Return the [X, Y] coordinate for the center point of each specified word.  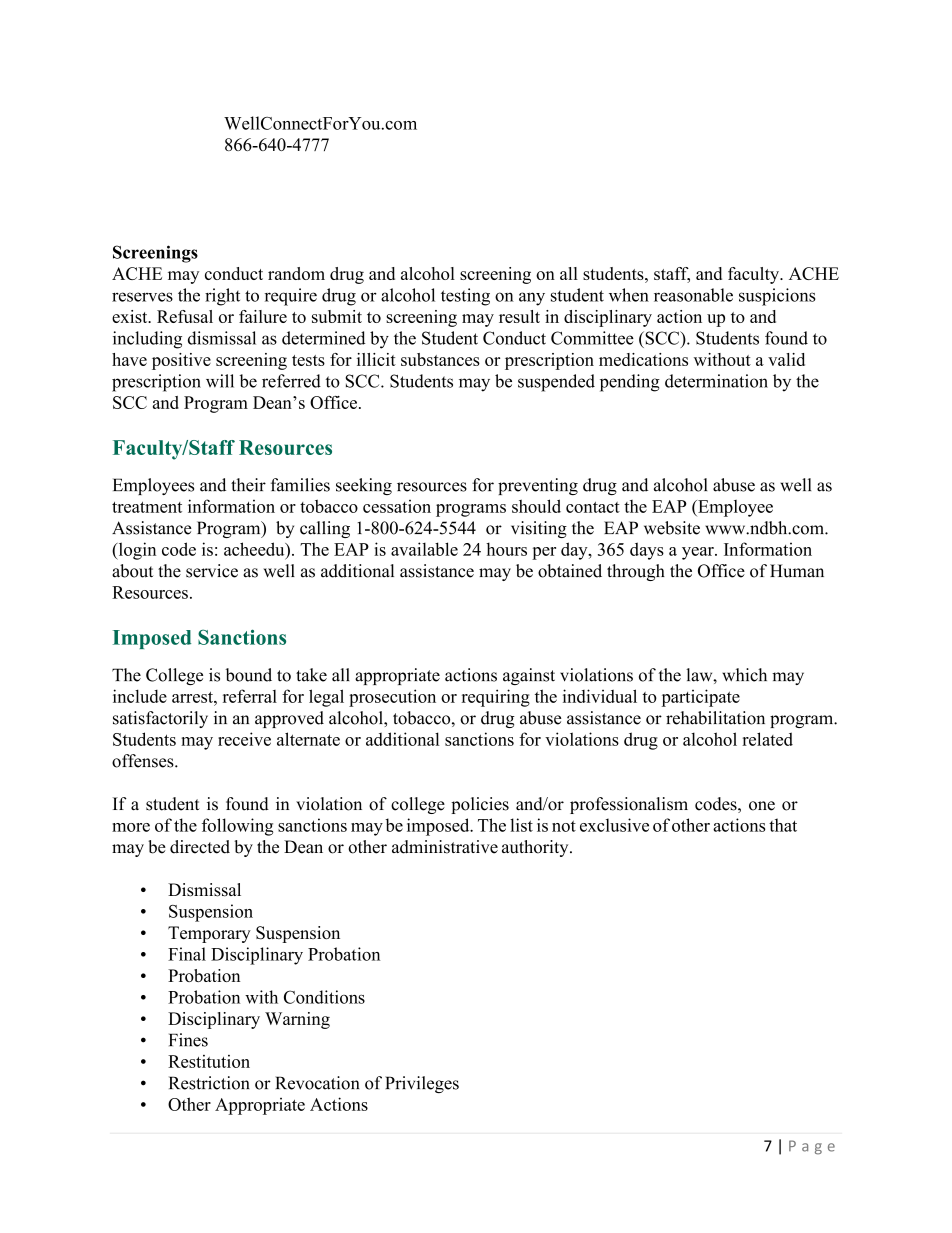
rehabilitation [715, 718]
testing [465, 297]
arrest [193, 697]
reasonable [693, 295]
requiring [496, 698]
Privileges [422, 1084]
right [222, 297]
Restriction [209, 1083]
